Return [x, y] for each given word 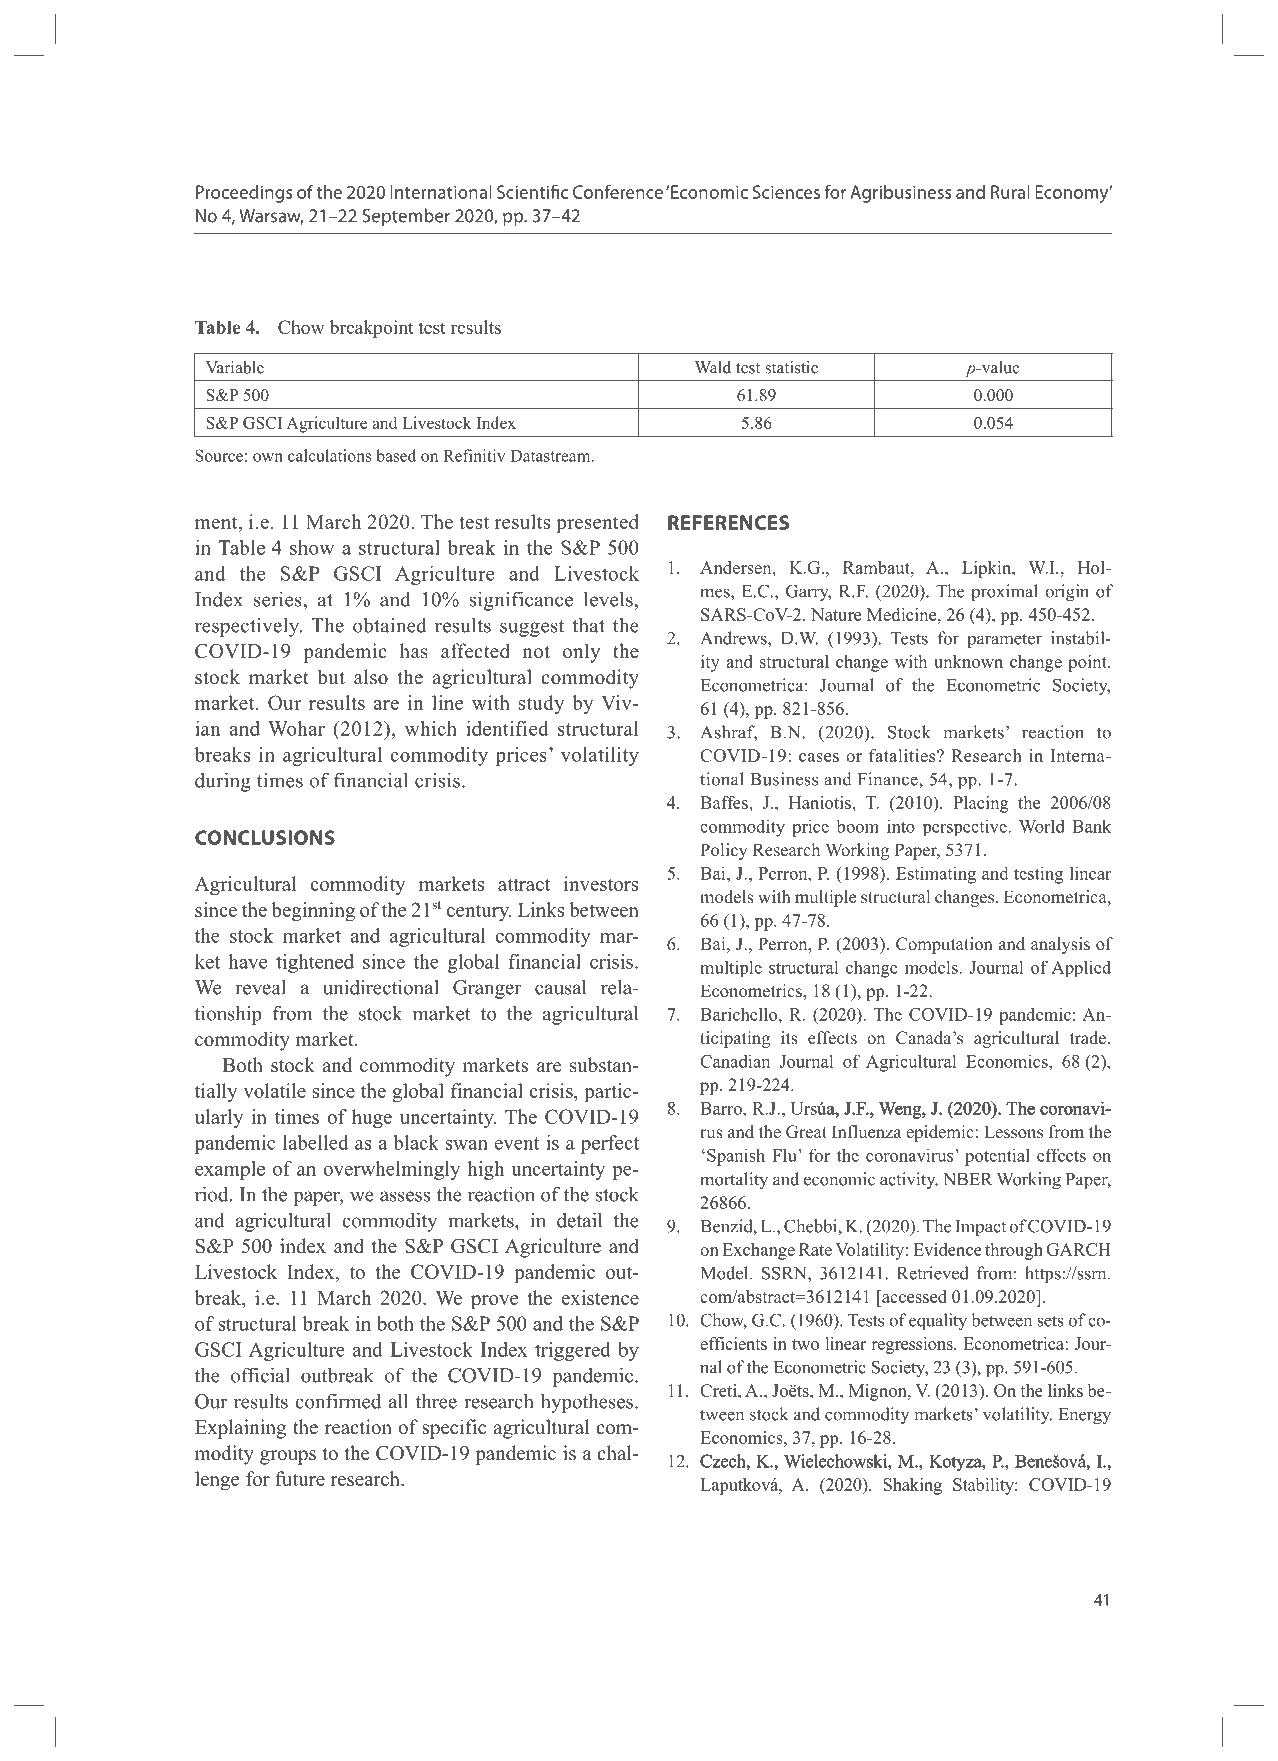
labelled [315, 1142]
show [312, 547]
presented [597, 524]
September [406, 217]
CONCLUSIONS [265, 837]
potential [997, 1157]
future [300, 1478]
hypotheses [587, 1403]
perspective [966, 827]
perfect [610, 1144]
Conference [618, 191]
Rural [1010, 192]
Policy [724, 851]
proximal [1004, 592]
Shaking [912, 1486]
